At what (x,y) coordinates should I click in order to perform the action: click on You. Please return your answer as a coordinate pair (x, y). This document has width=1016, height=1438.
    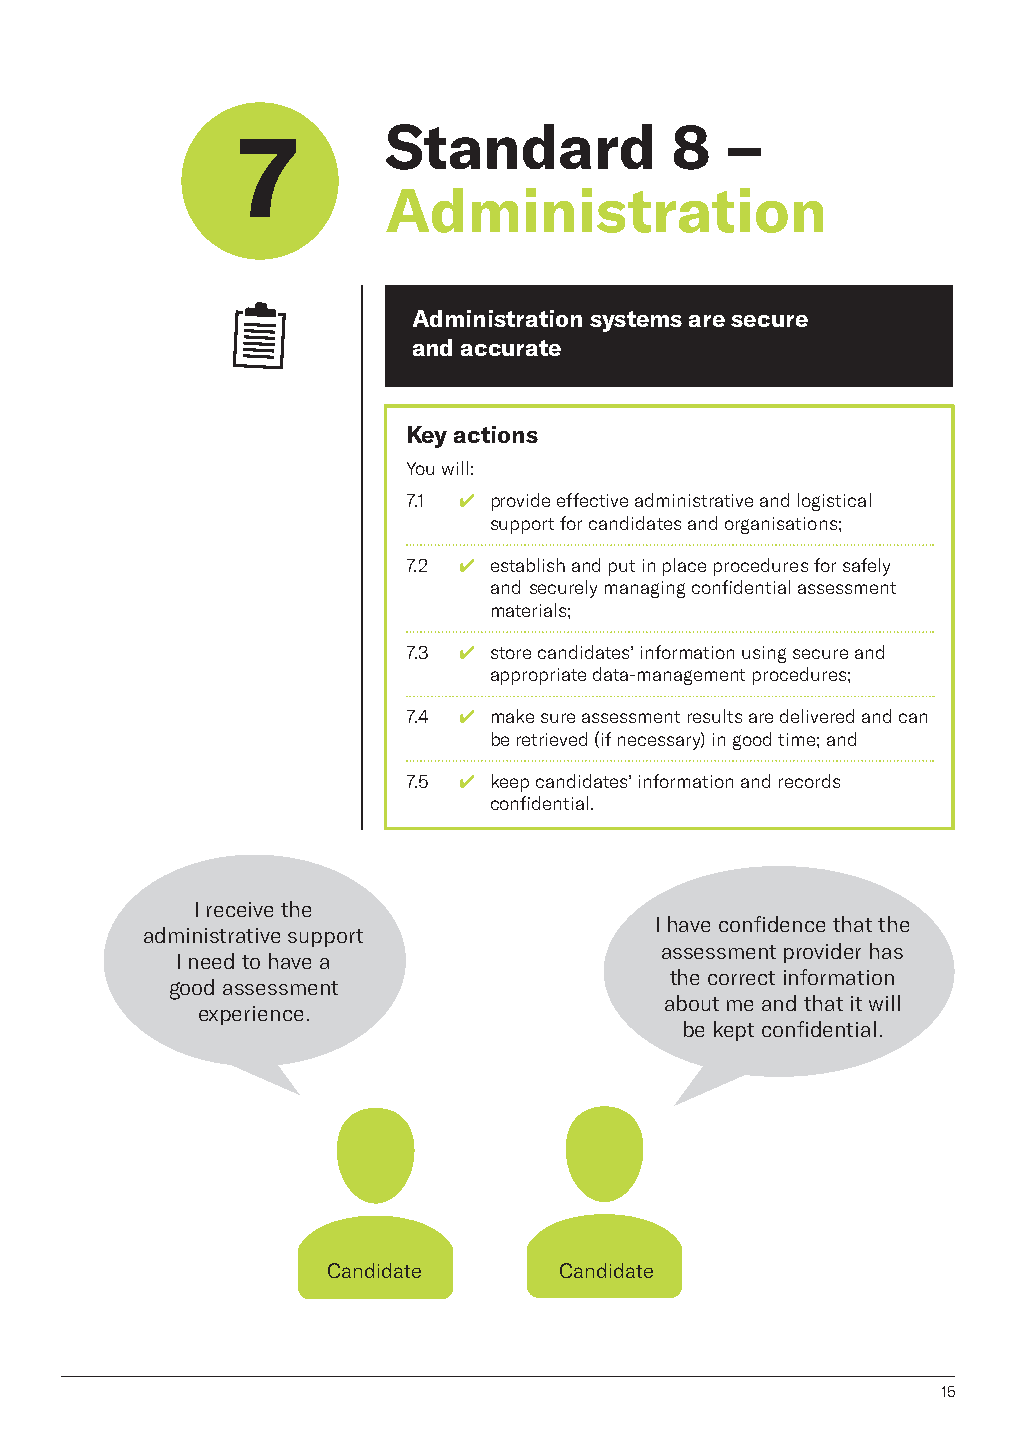
    Looking at the image, I should click on (420, 468).
